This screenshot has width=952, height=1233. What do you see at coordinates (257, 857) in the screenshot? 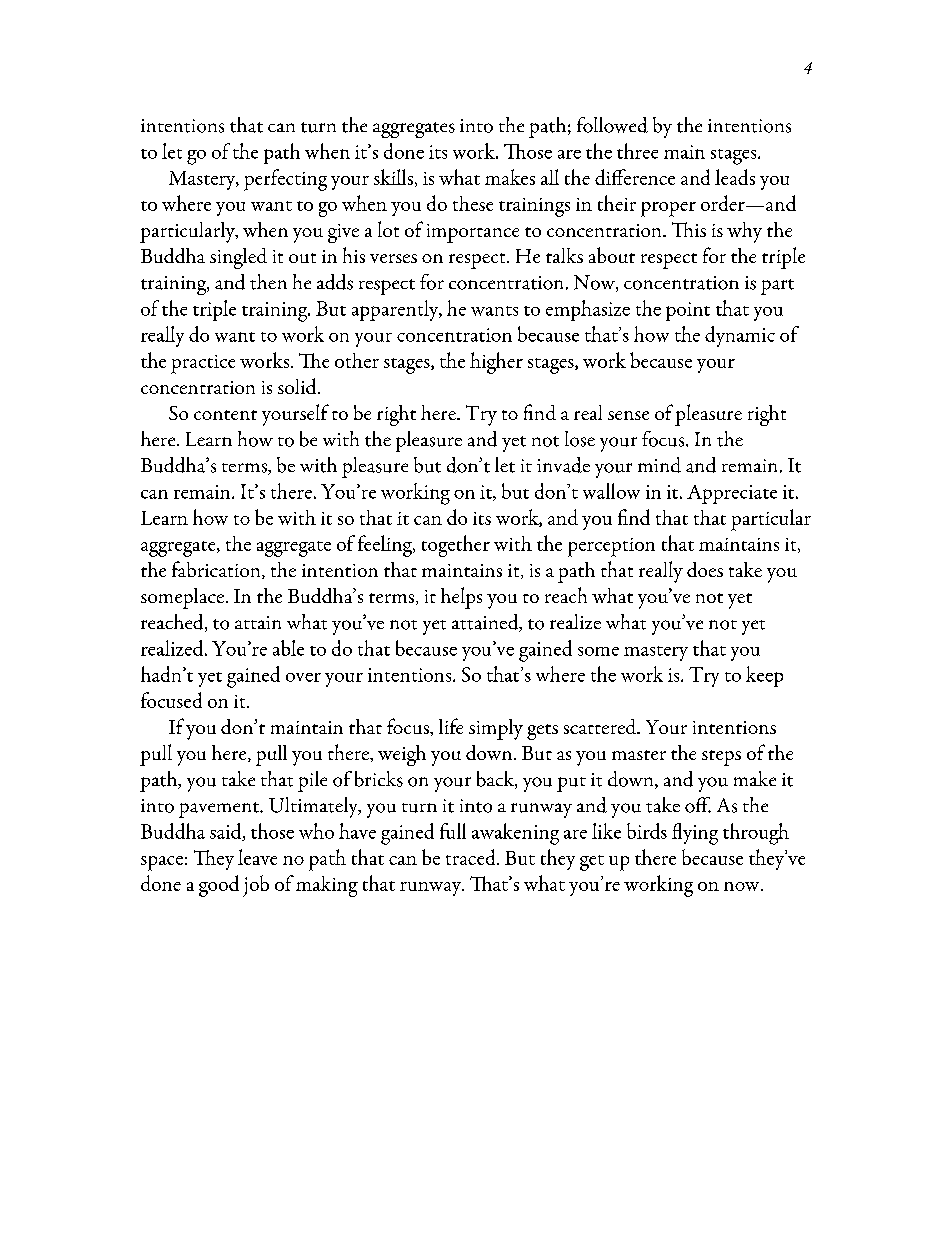
I see `leave` at bounding box center [257, 857].
